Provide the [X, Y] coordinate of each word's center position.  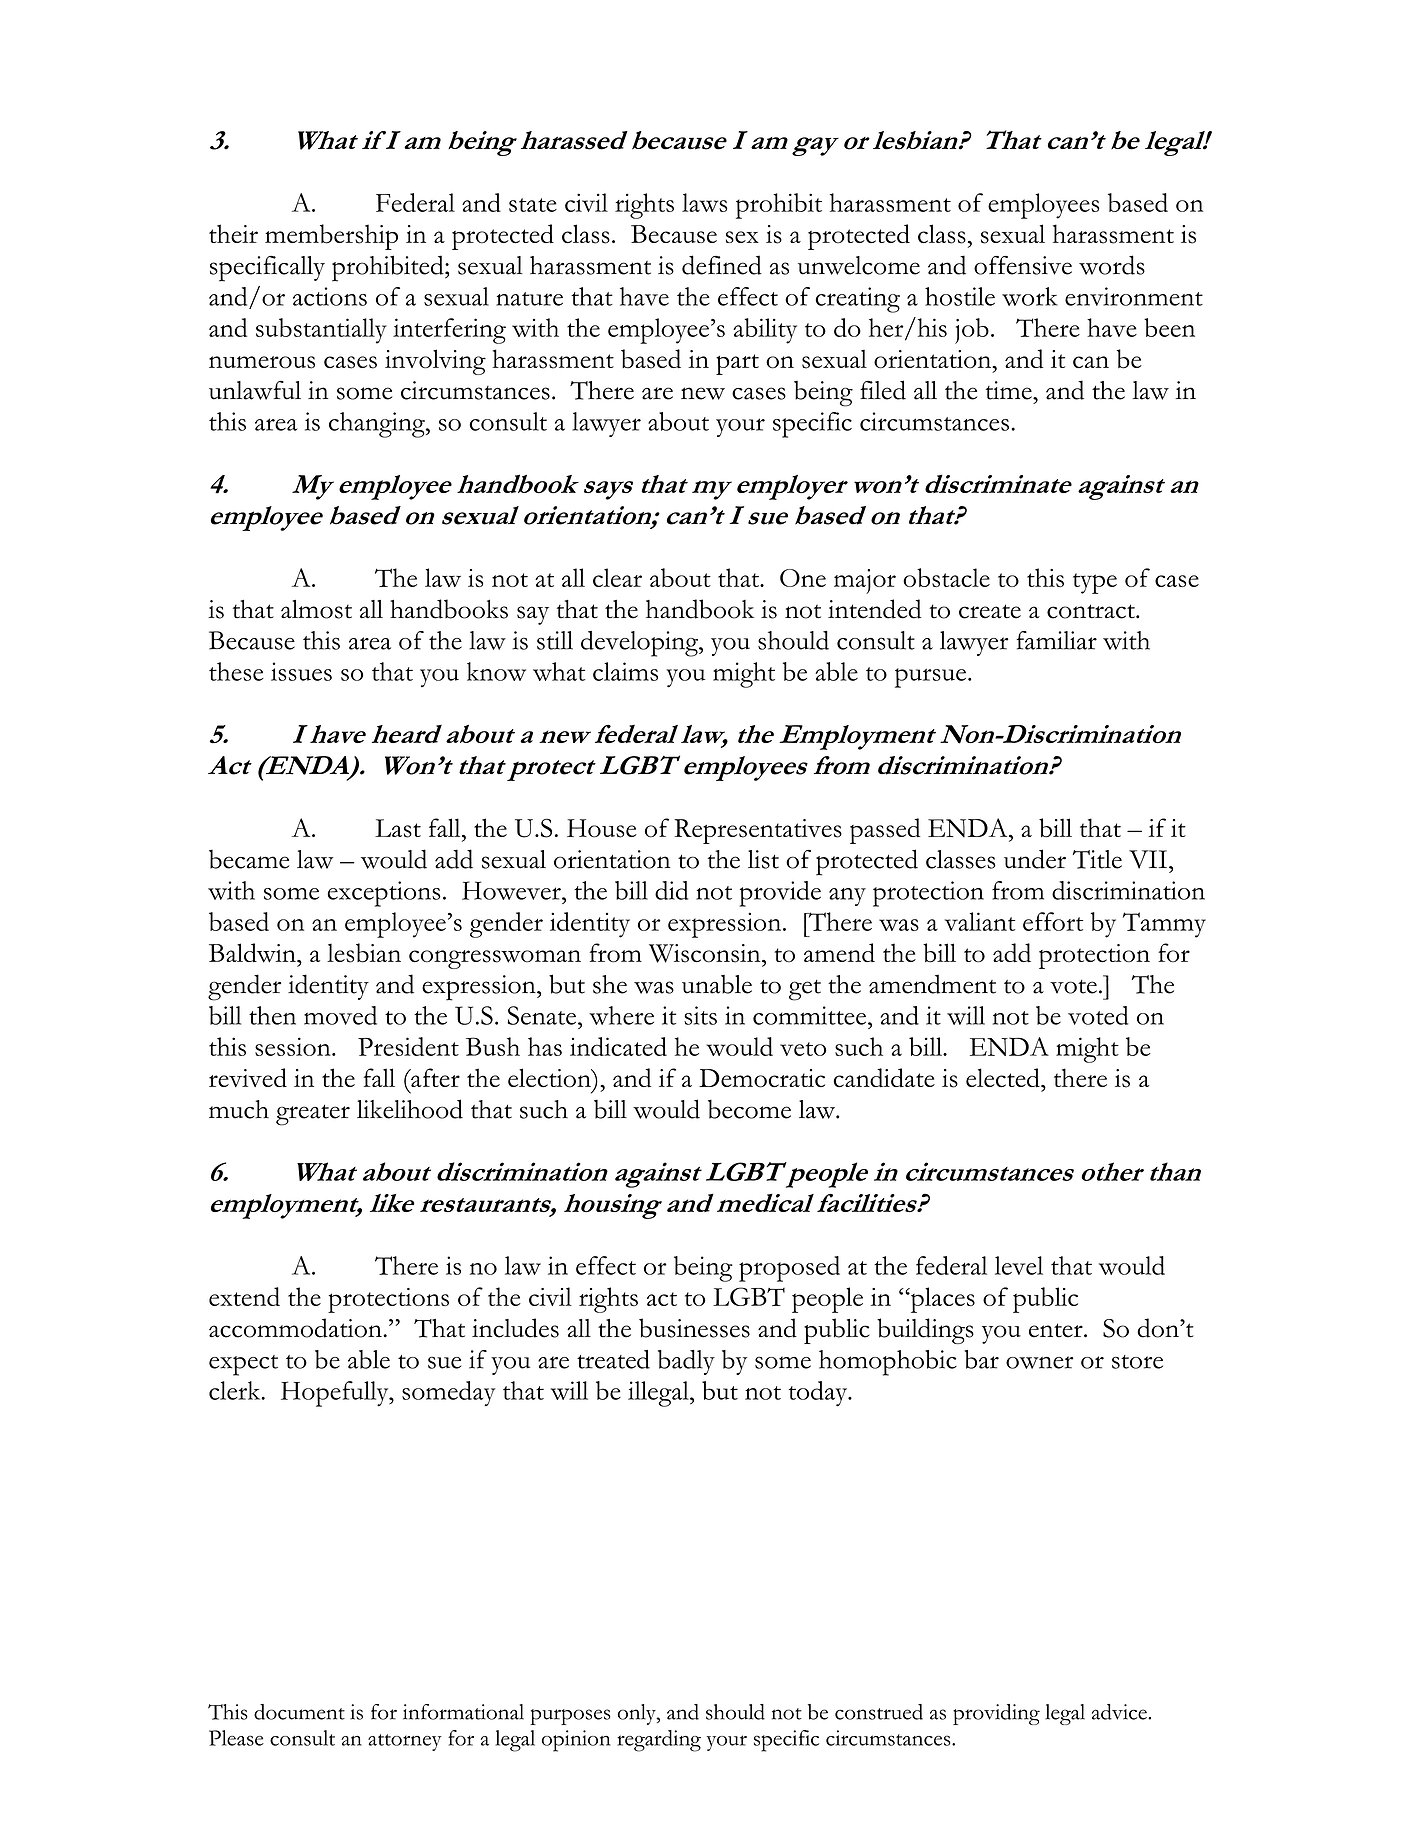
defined [722, 265]
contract [1092, 611]
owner [1040, 1362]
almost [316, 609]
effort [1053, 921]
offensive [1023, 265]
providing [996, 1714]
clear [617, 577]
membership [331, 237]
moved [340, 1015]
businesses [694, 1328]
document [299, 1712]
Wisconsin [706, 953]
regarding [659, 1741]
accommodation [296, 1328]
